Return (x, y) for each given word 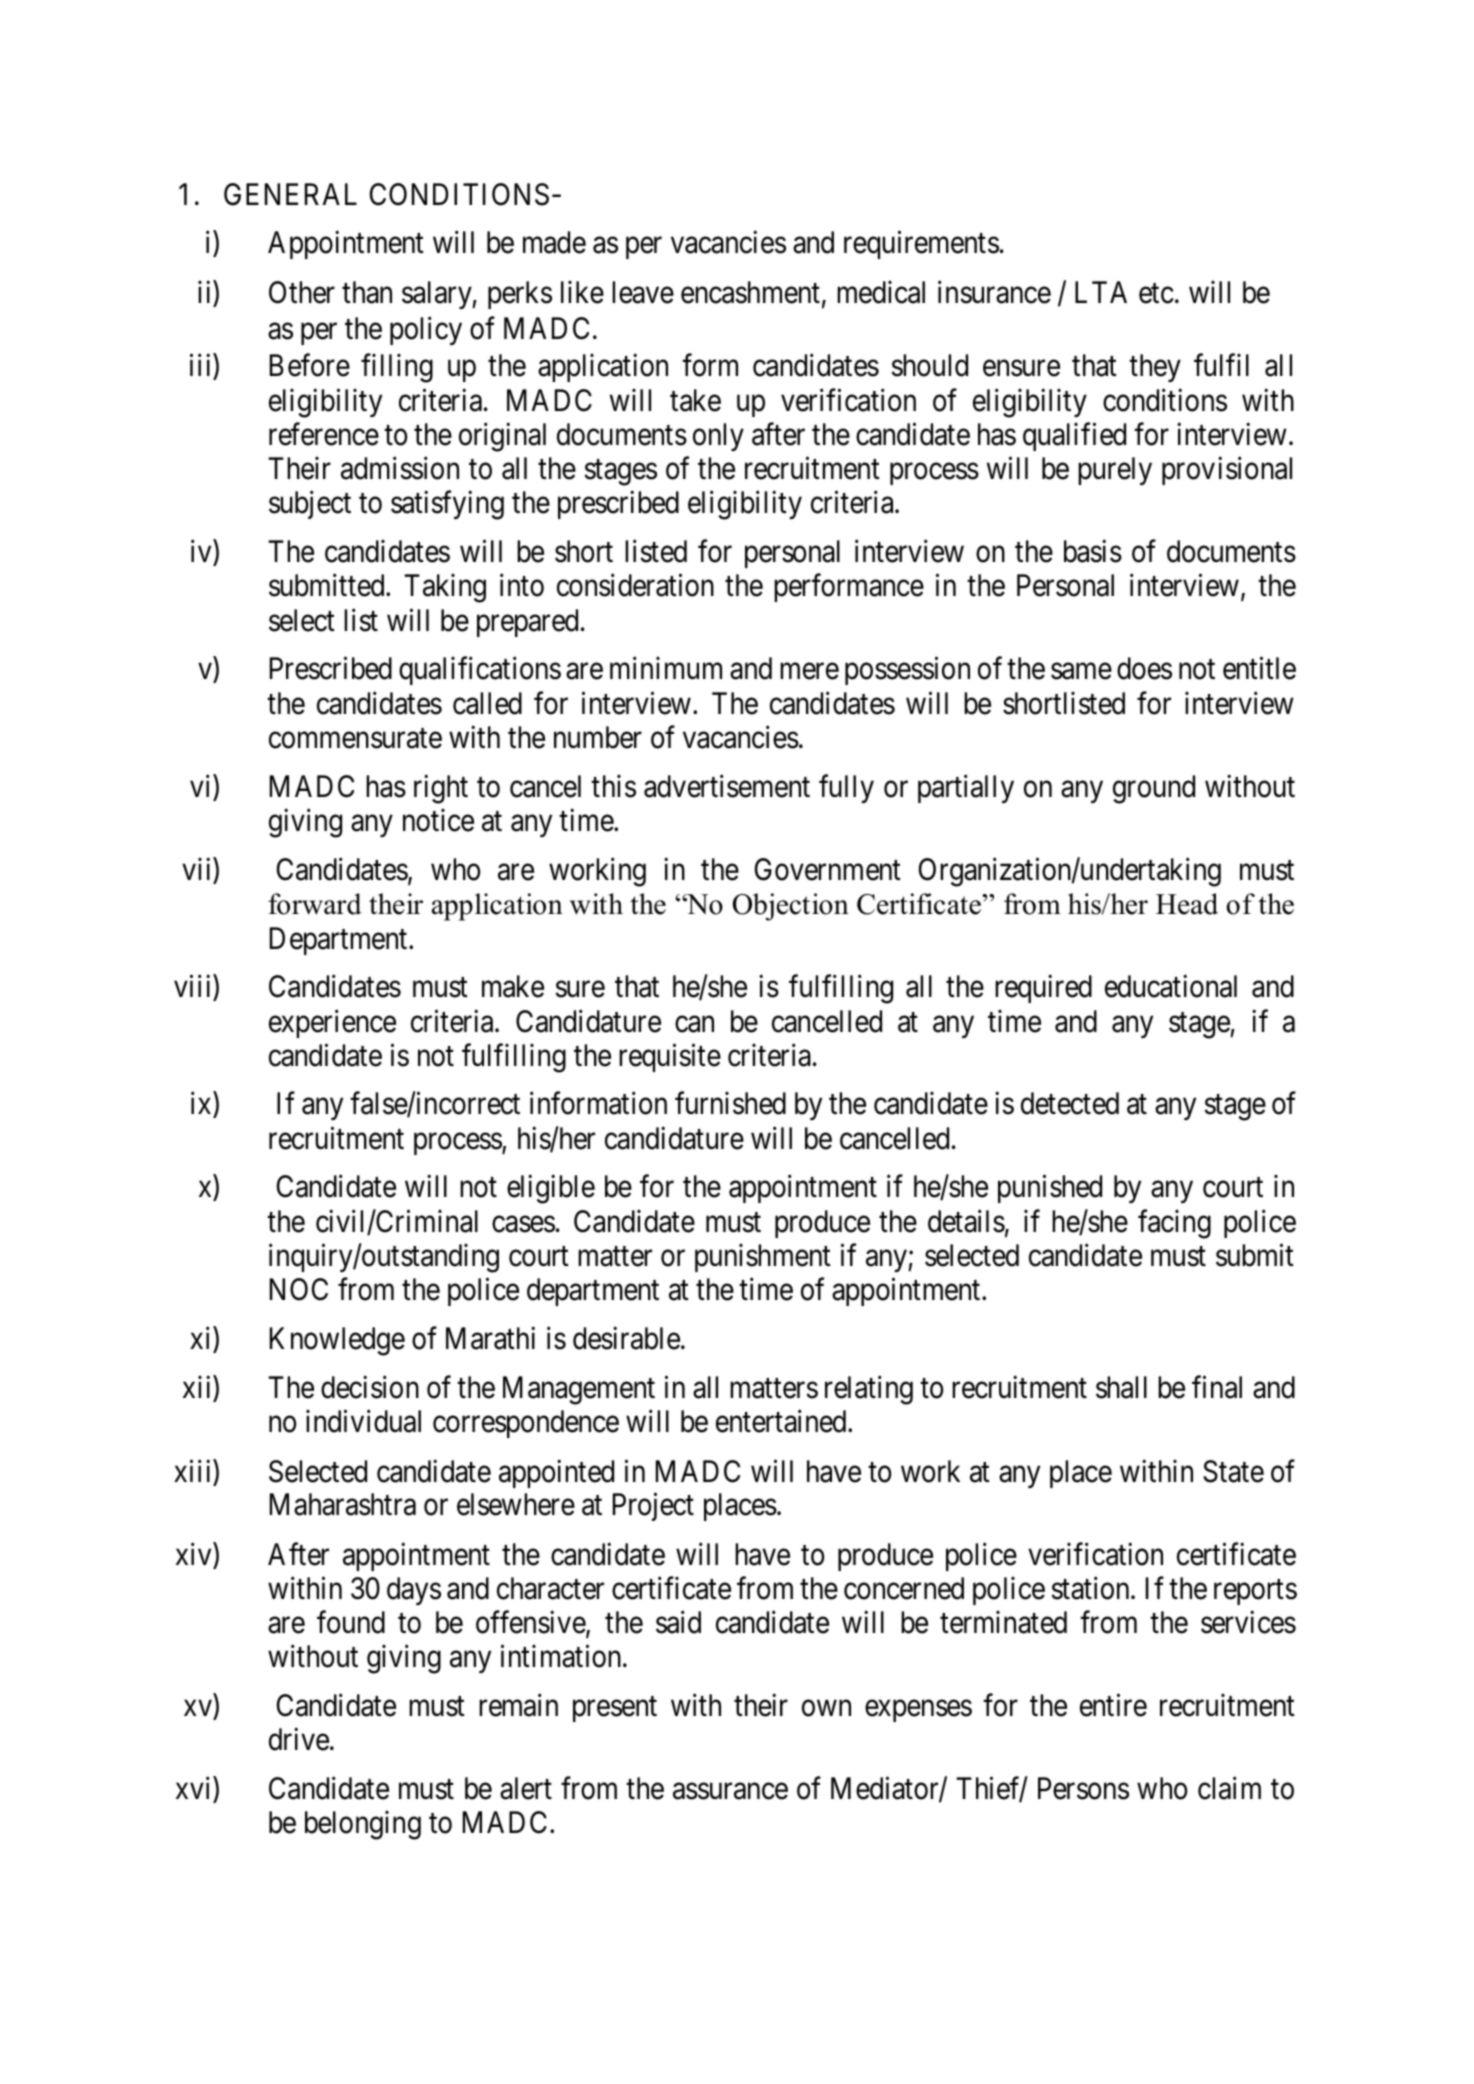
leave (643, 292)
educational (1171, 986)
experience (332, 1023)
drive (299, 1739)
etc (1156, 293)
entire (1113, 1705)
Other (302, 292)
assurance (730, 1792)
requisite (670, 1057)
